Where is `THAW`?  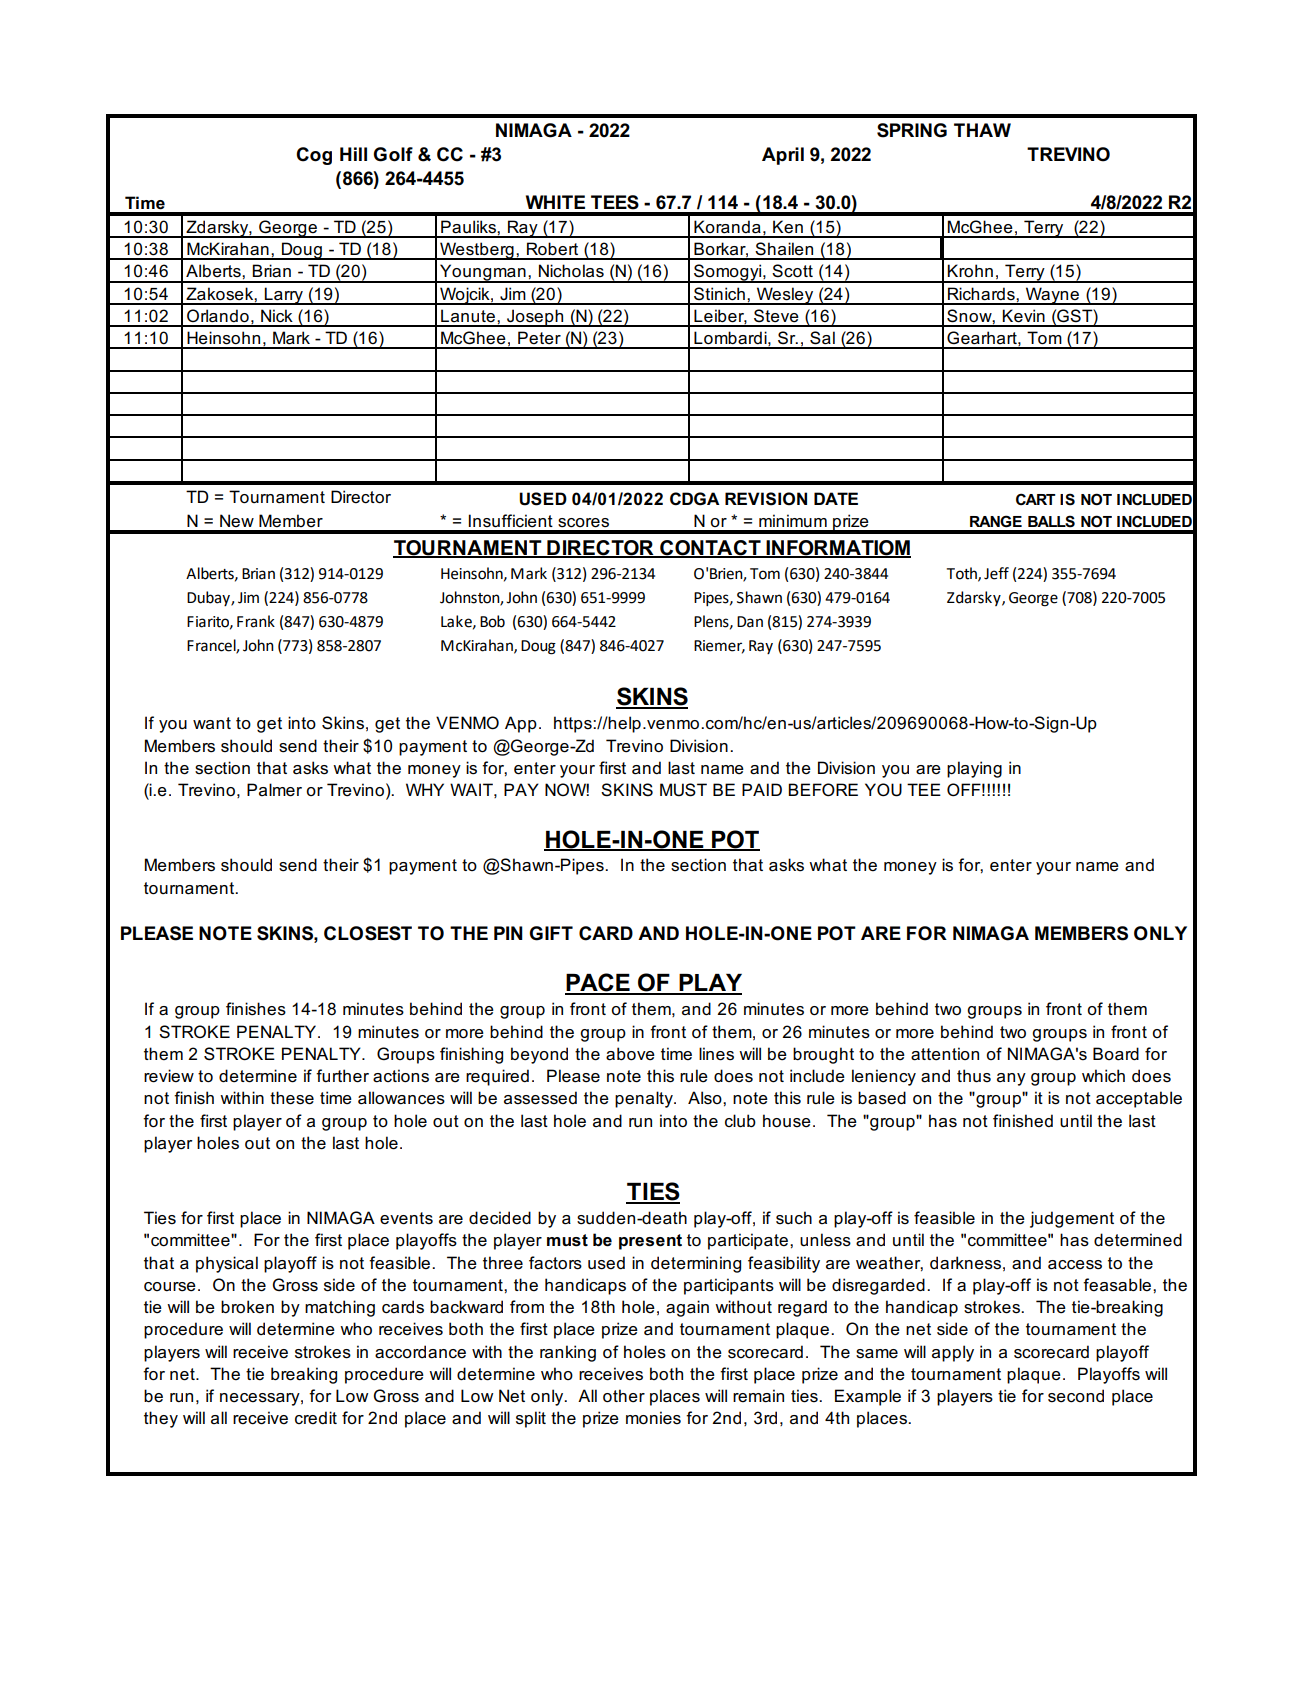 THAW is located at coordinates (982, 130).
